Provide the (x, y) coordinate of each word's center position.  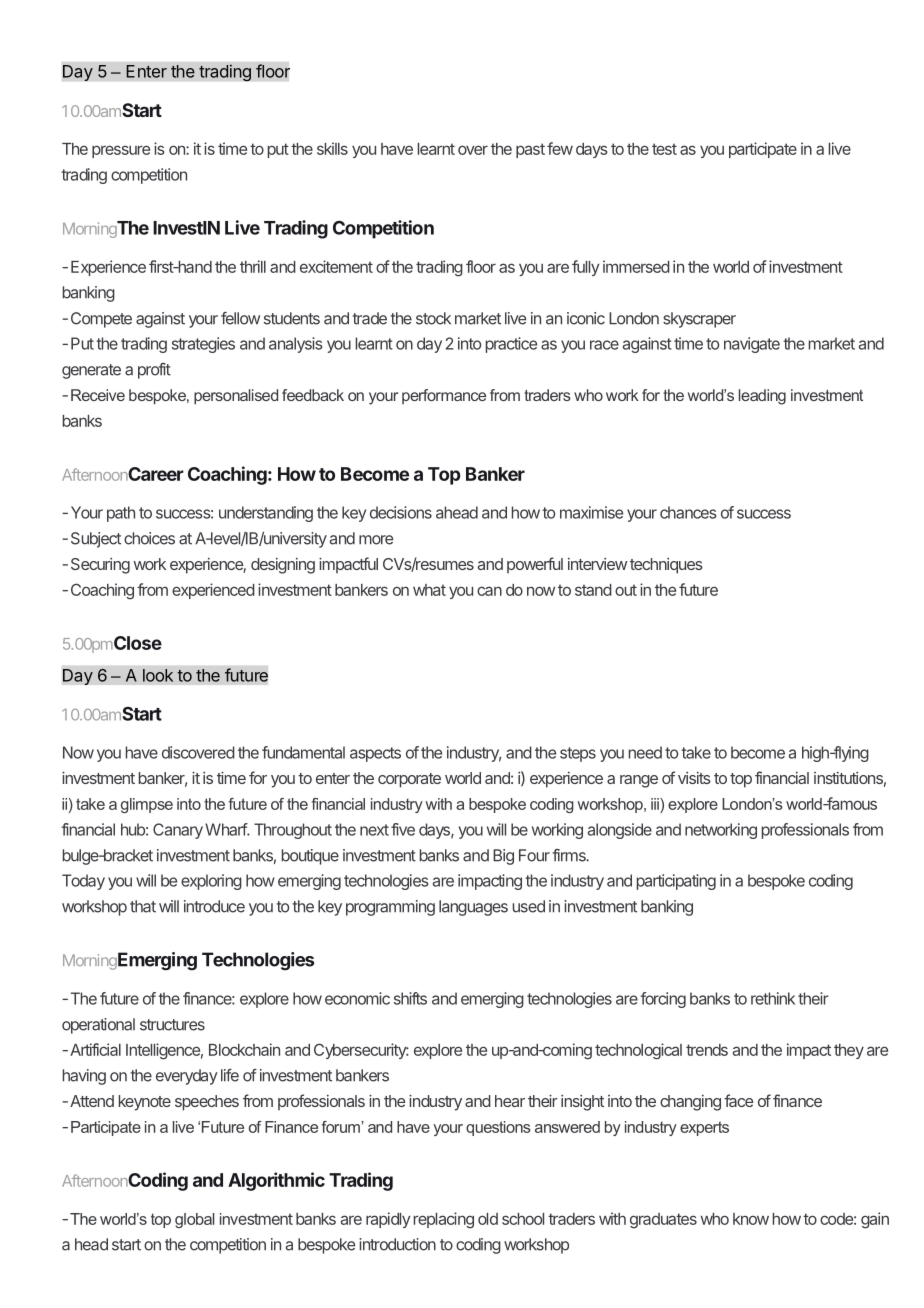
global (194, 1220)
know (751, 1219)
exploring (211, 882)
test (664, 149)
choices (149, 538)
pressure (121, 151)
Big (503, 857)
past (530, 150)
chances (688, 512)
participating (676, 882)
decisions (401, 512)
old (488, 1219)
